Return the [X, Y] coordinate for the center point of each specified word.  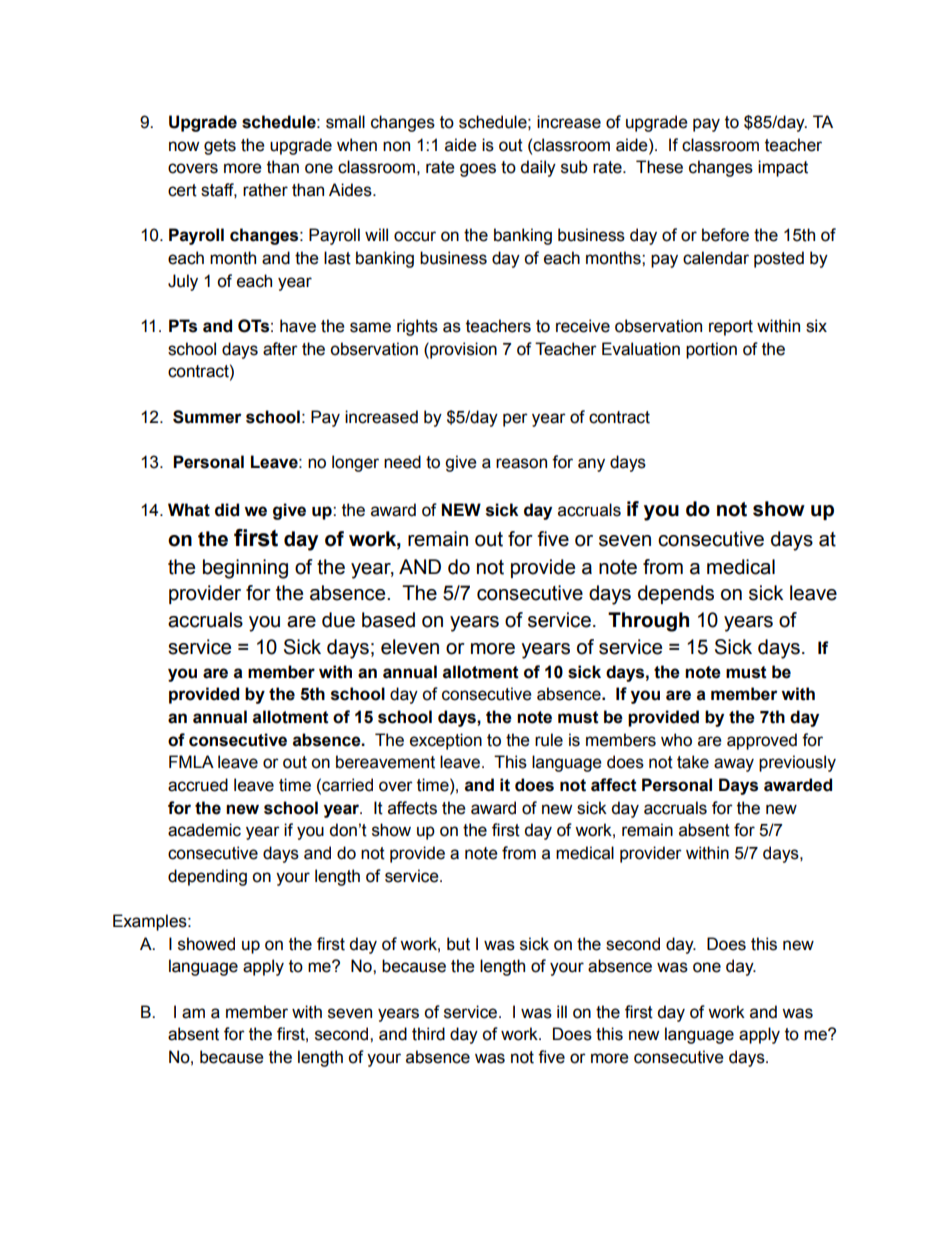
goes [478, 170]
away [734, 765]
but [458, 944]
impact [783, 168]
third [428, 1034]
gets [220, 147]
